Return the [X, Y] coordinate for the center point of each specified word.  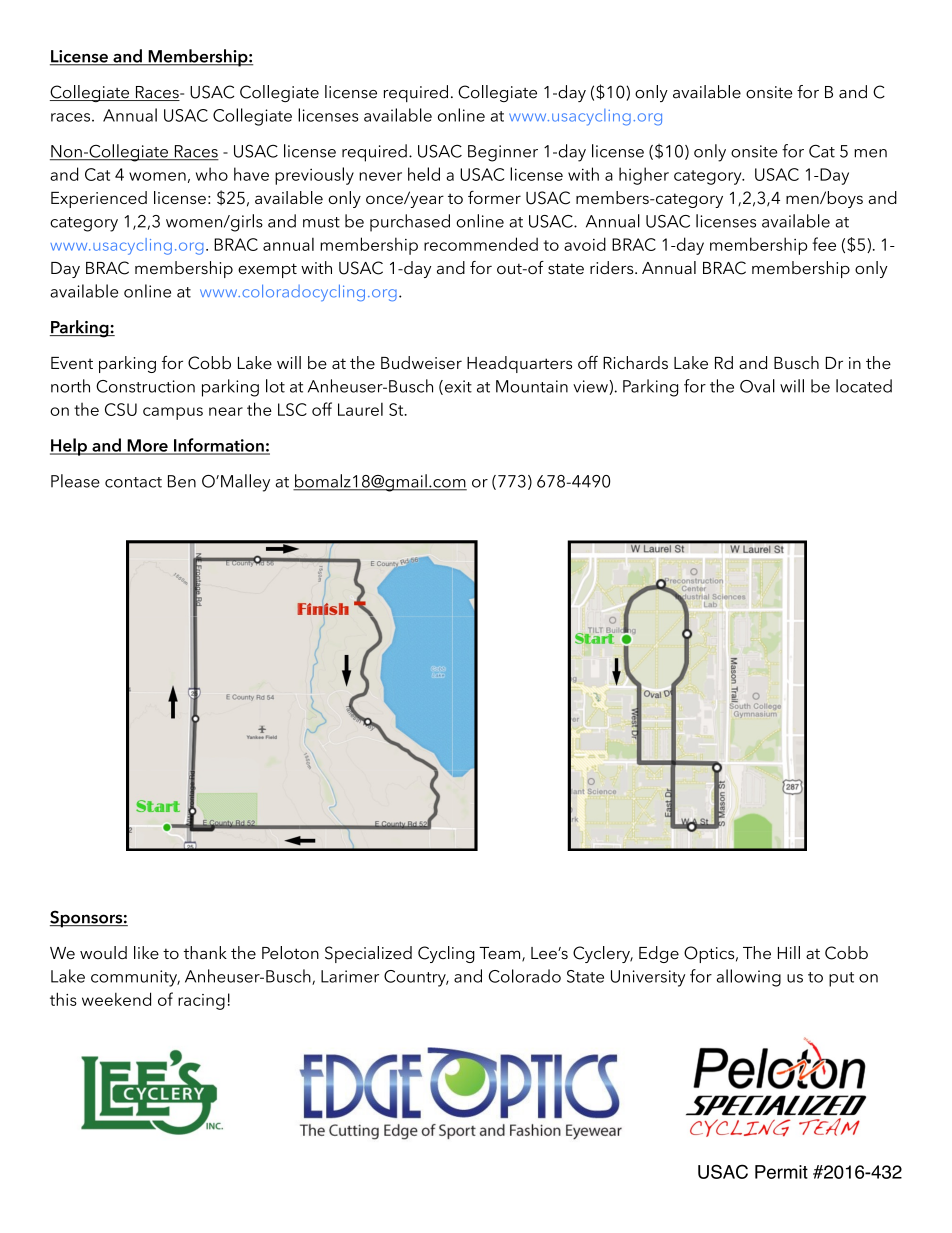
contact [133, 482]
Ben [182, 481]
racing [201, 1002]
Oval [757, 386]
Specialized [368, 954]
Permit [781, 1172]
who [212, 174]
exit [457, 387]
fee [824, 244]
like [146, 953]
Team [501, 954]
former [494, 197]
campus [173, 413]
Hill [789, 952]
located [864, 386]
